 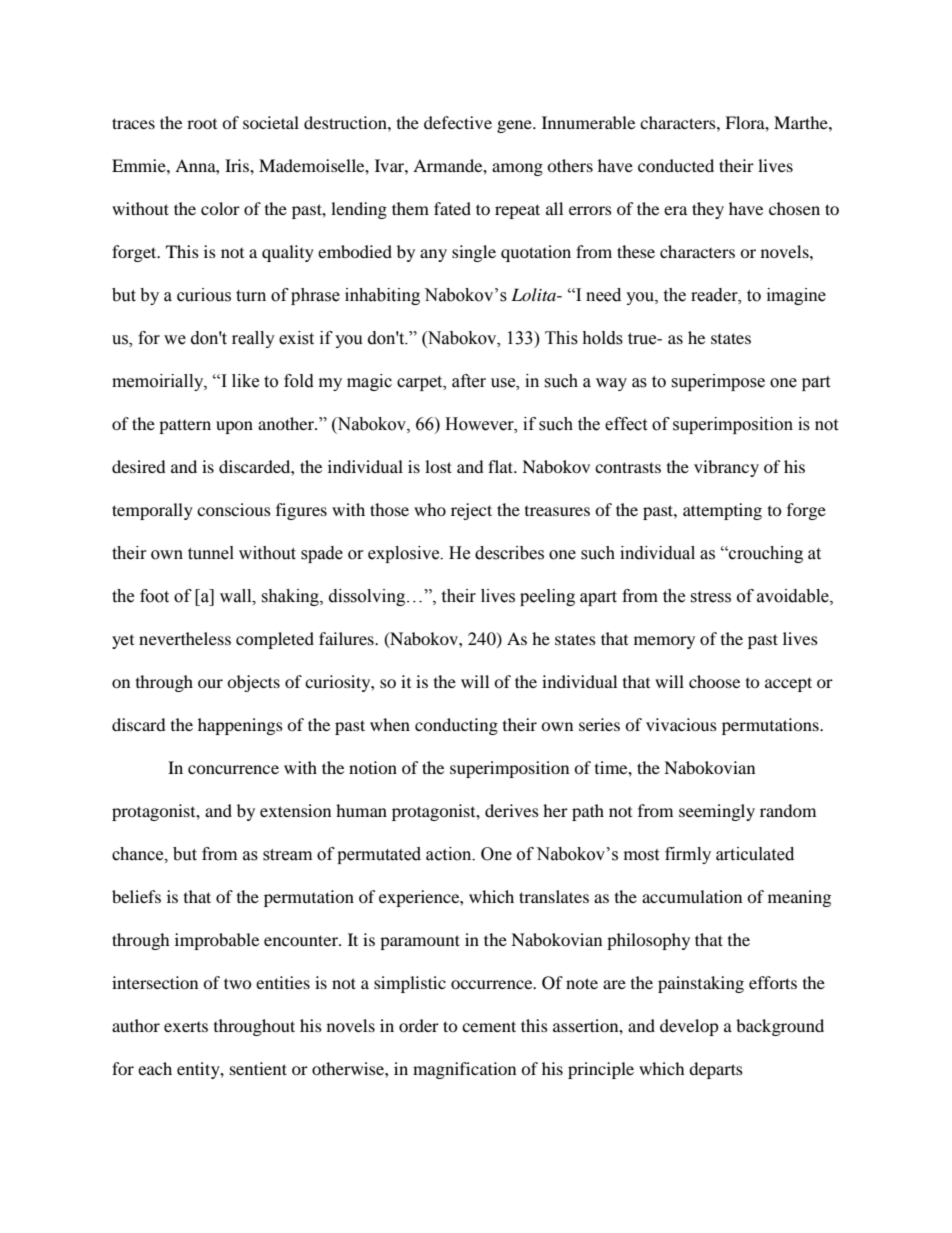 What do you see at coordinates (718, 382) in the image?
I see `superimpose` at bounding box center [718, 382].
